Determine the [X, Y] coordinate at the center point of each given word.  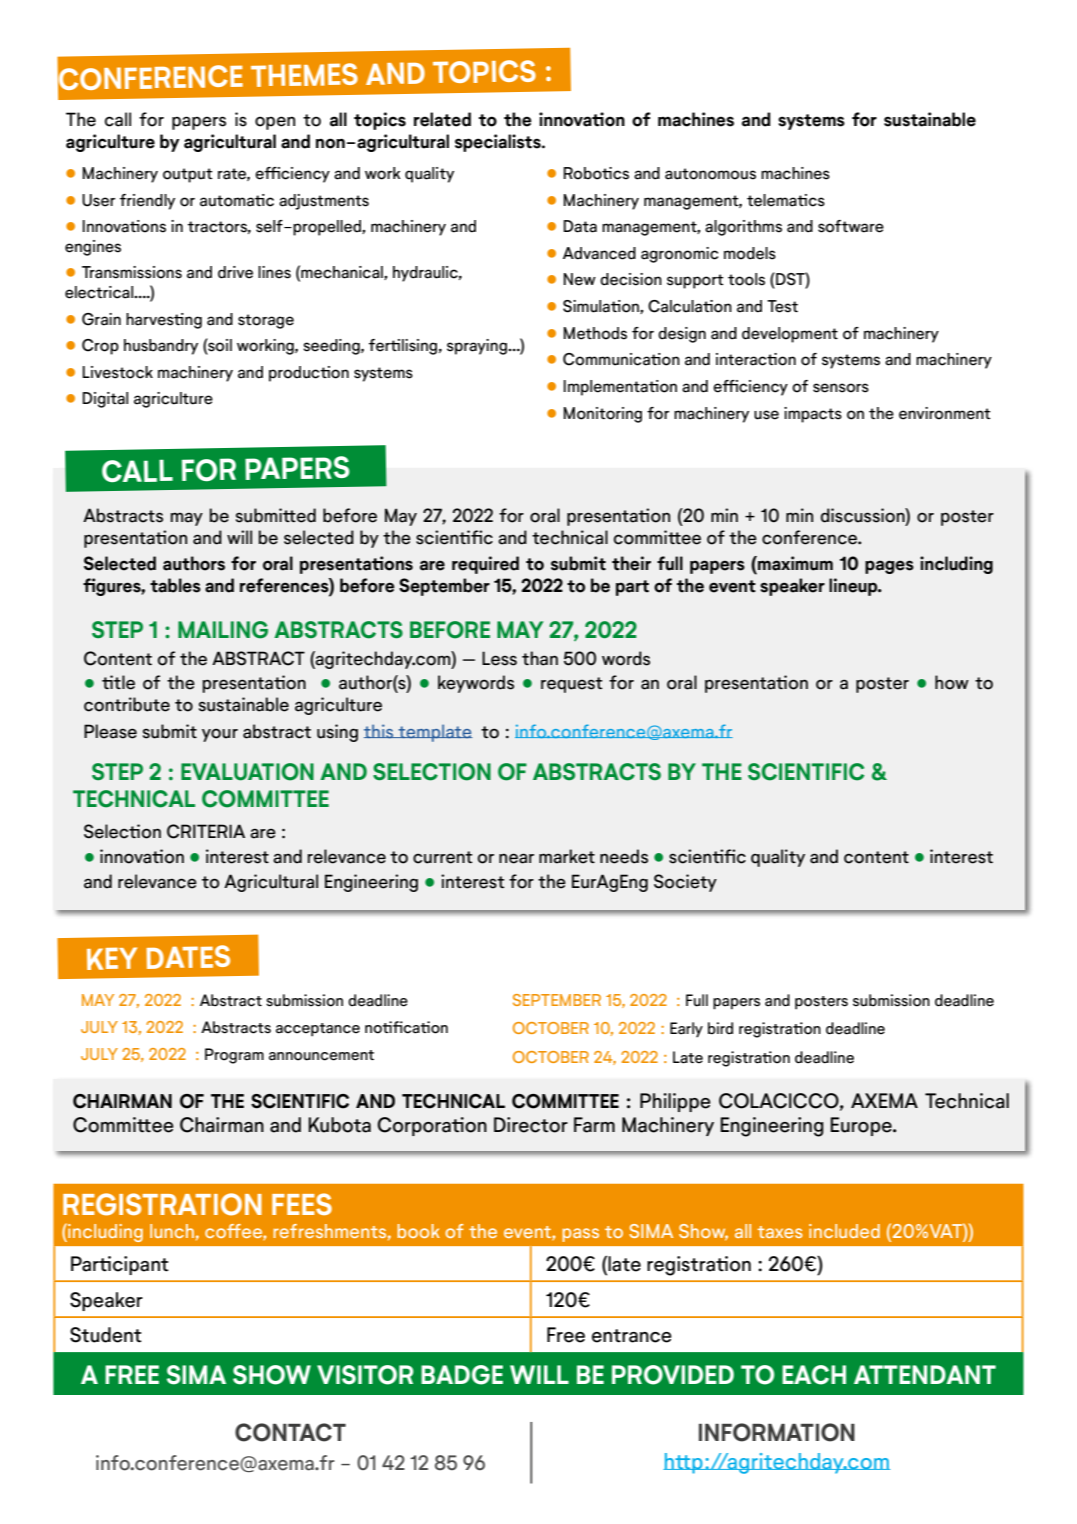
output [188, 175]
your [220, 735]
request [572, 685]
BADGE [462, 1375]
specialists [499, 143]
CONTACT [290, 1432]
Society [685, 883]
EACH [814, 1375]
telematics [786, 200]
